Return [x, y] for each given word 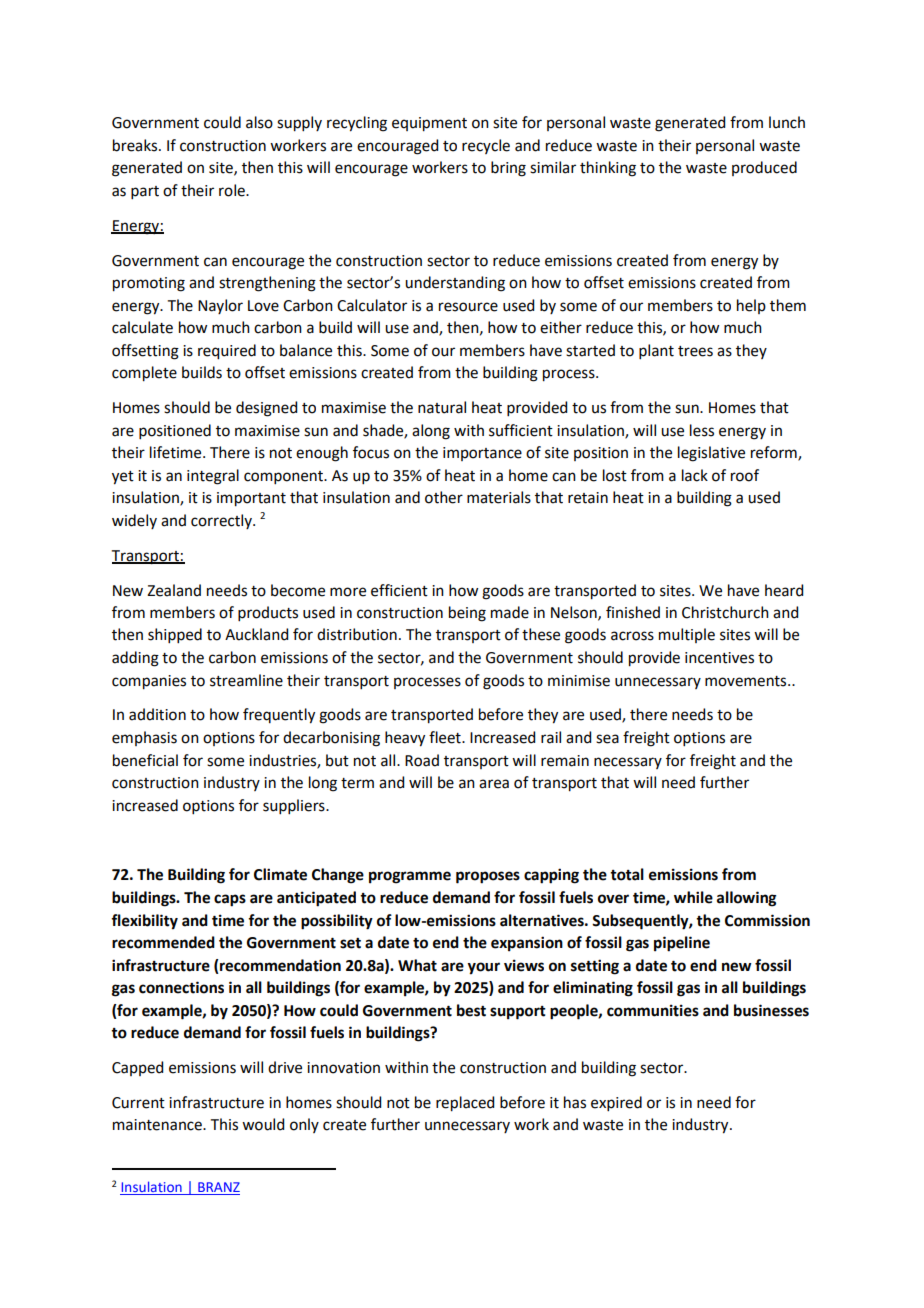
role [233, 190]
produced [764, 168]
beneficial [145, 760]
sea [607, 739]
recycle [486, 146]
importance [482, 454]
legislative [711, 454]
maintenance [158, 1125]
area [494, 784]
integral [213, 477]
